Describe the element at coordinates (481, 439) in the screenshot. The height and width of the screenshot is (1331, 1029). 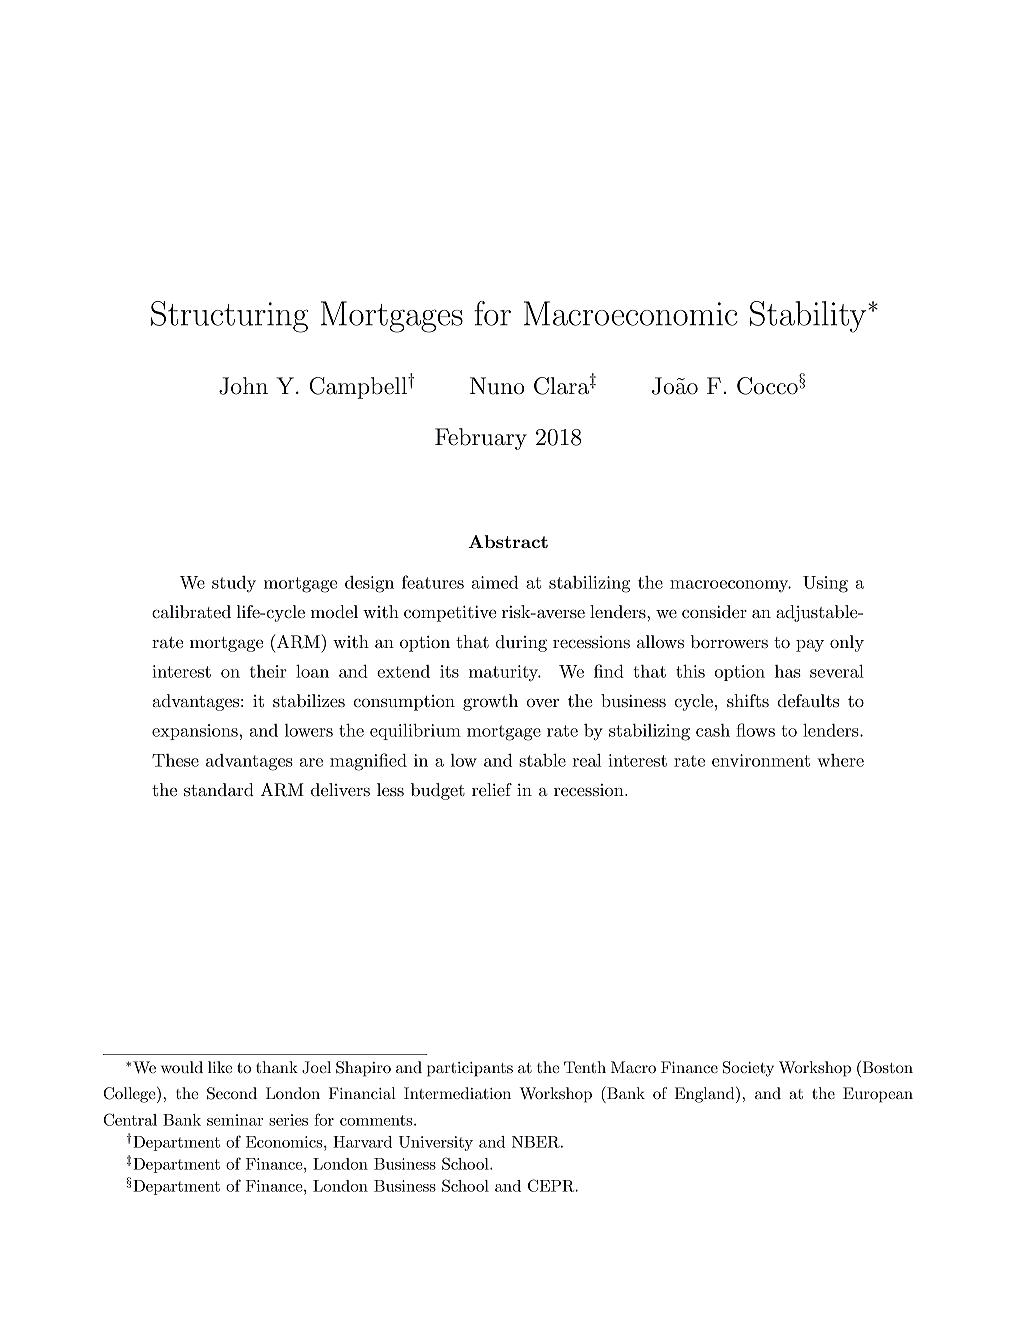
I see `February` at that location.
